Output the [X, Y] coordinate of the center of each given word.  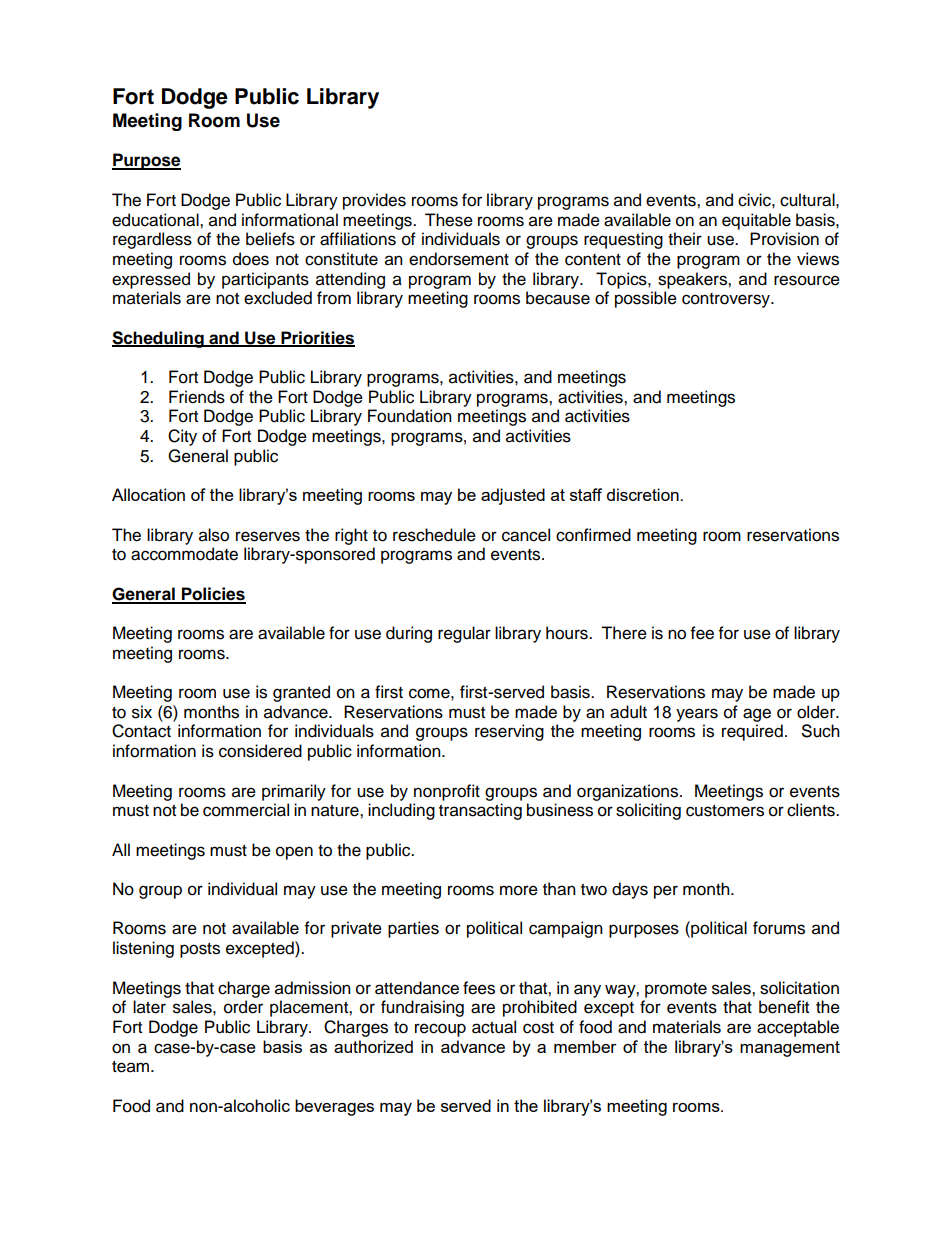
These [449, 220]
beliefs [270, 239]
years [697, 715]
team [132, 1067]
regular [464, 634]
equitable [756, 221]
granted [301, 693]
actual [494, 1027]
